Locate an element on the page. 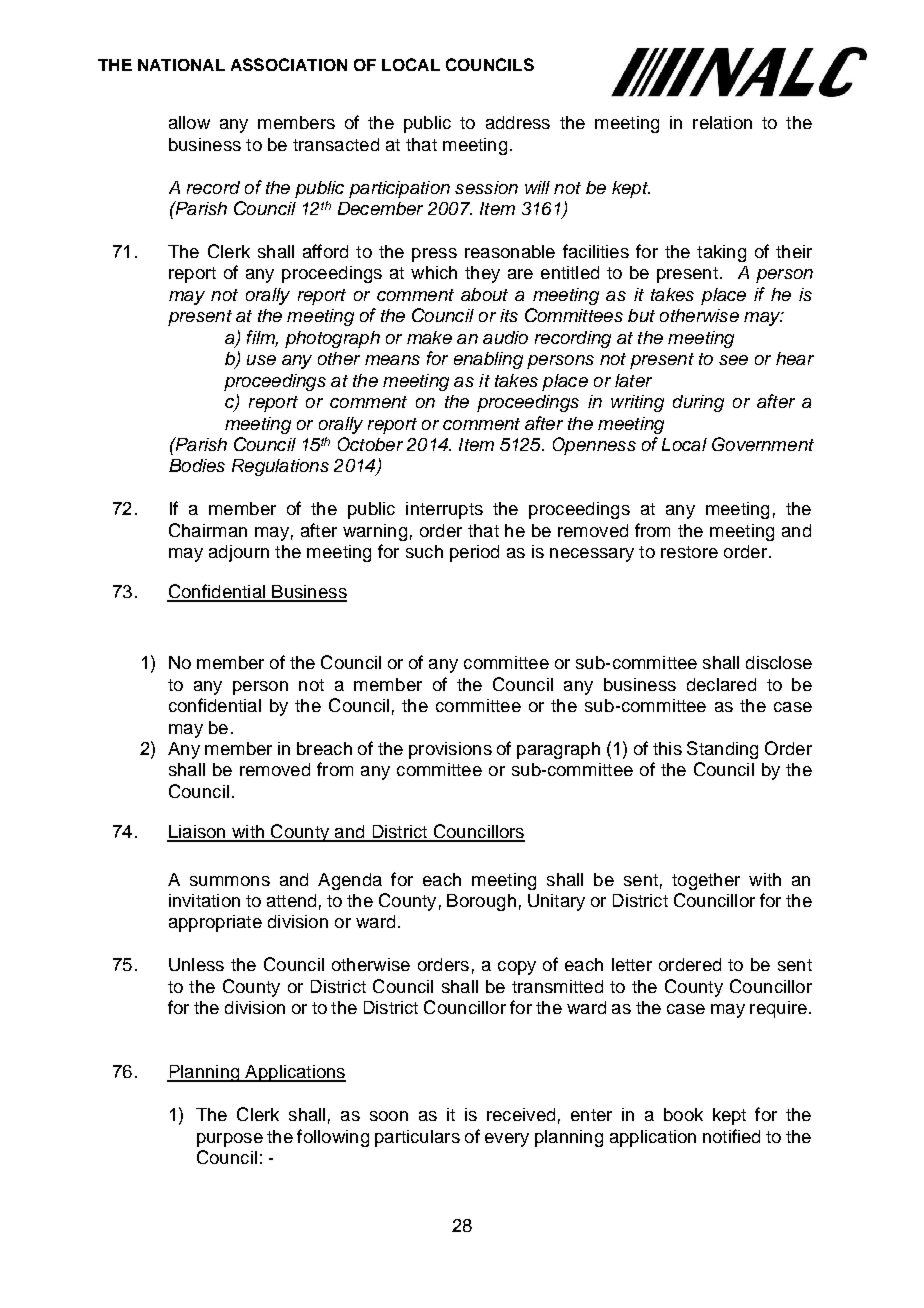 Image resolution: width=924 pixels, height=1308 pixels. Liaison is located at coordinates (197, 833).
